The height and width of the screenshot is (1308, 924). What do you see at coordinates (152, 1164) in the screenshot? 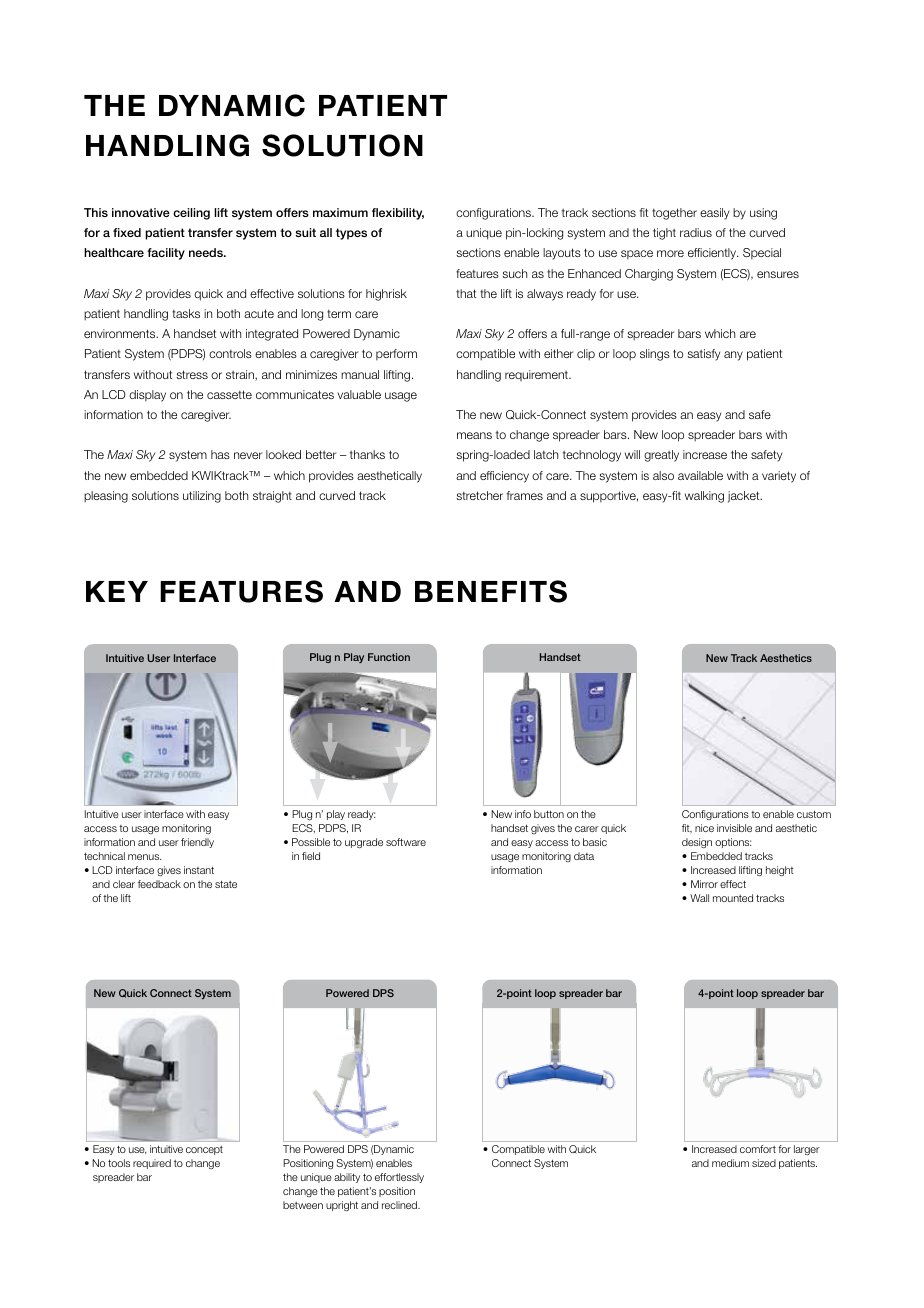
I see `required` at bounding box center [152, 1164].
